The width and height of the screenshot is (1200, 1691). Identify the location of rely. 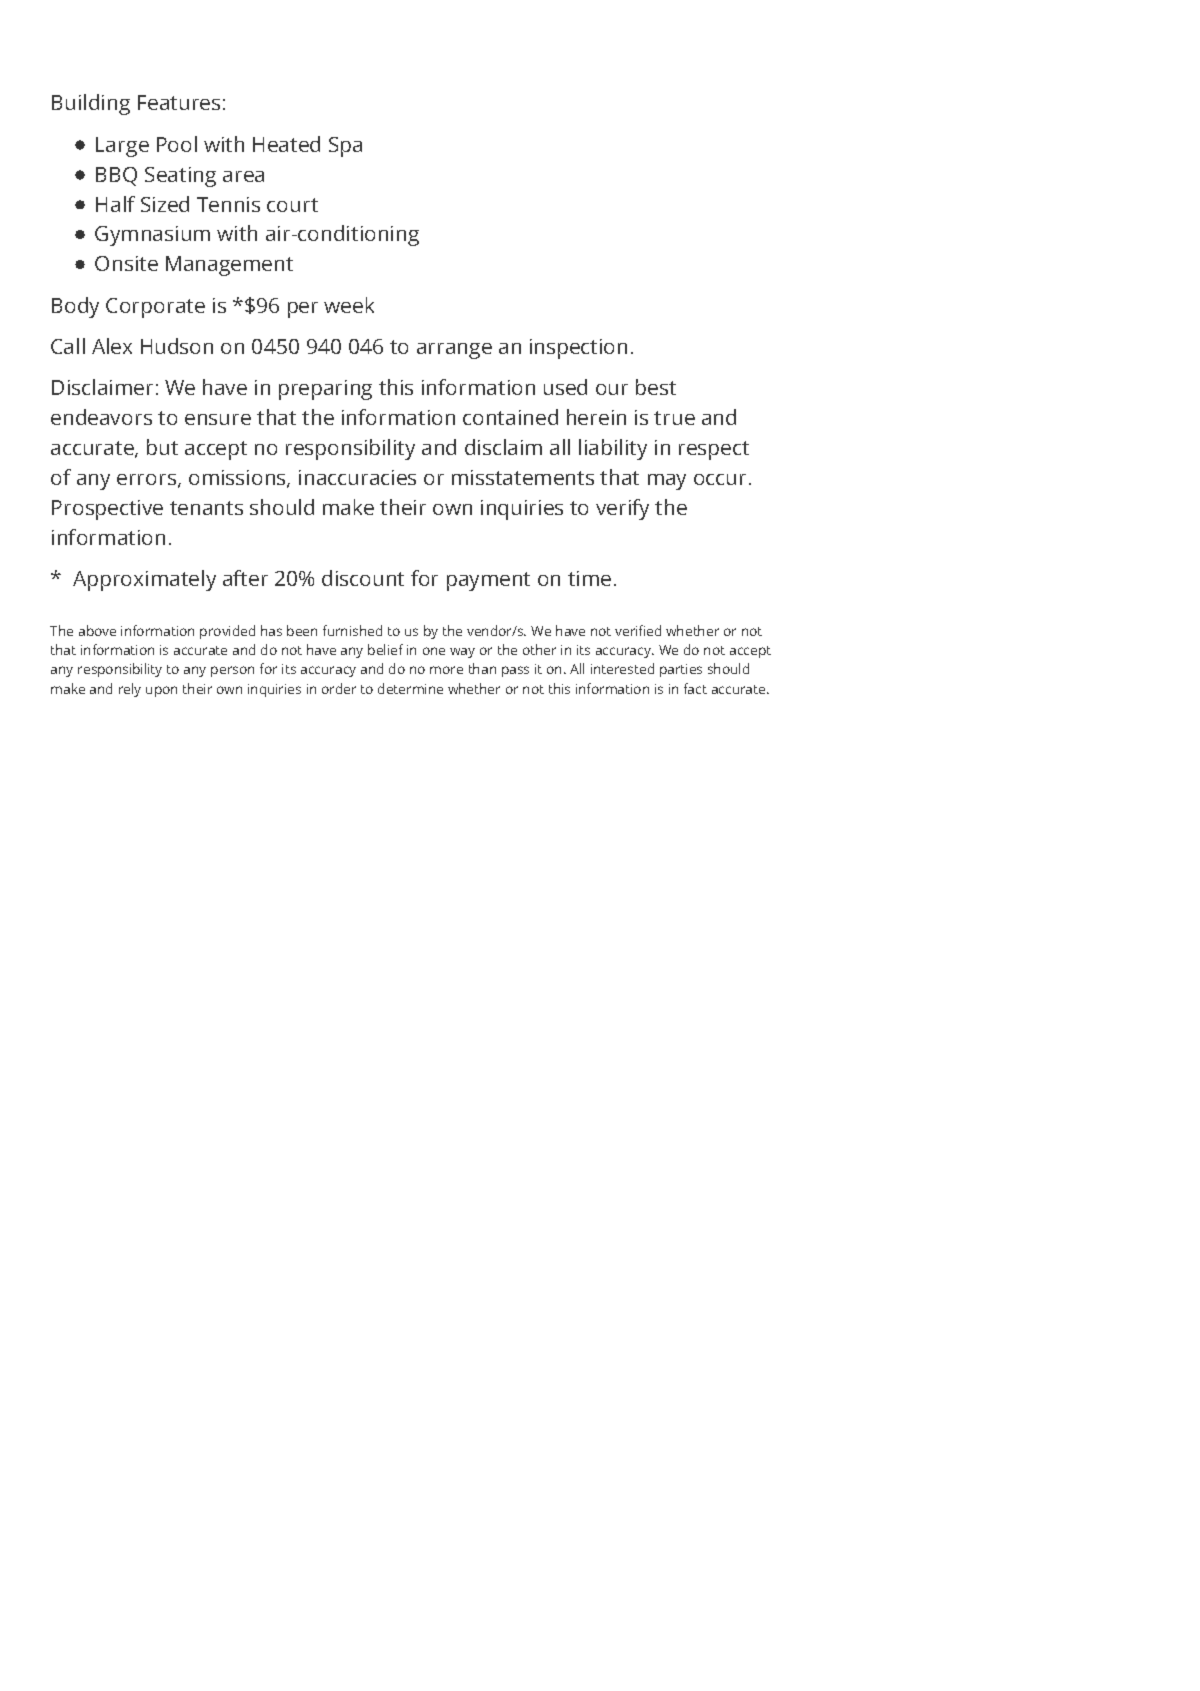
(130, 690).
